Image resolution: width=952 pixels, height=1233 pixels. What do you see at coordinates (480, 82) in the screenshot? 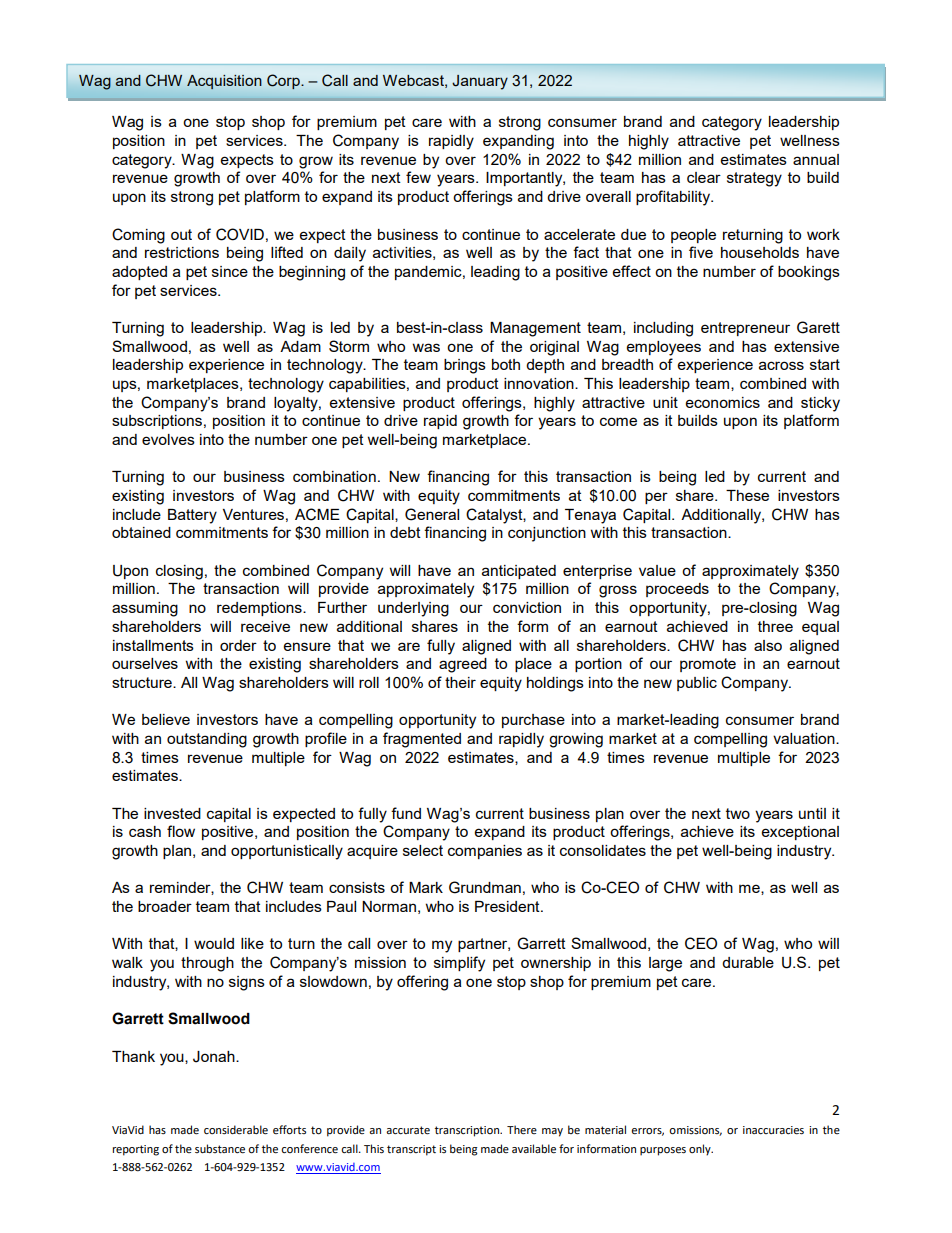
I see `January` at bounding box center [480, 82].
